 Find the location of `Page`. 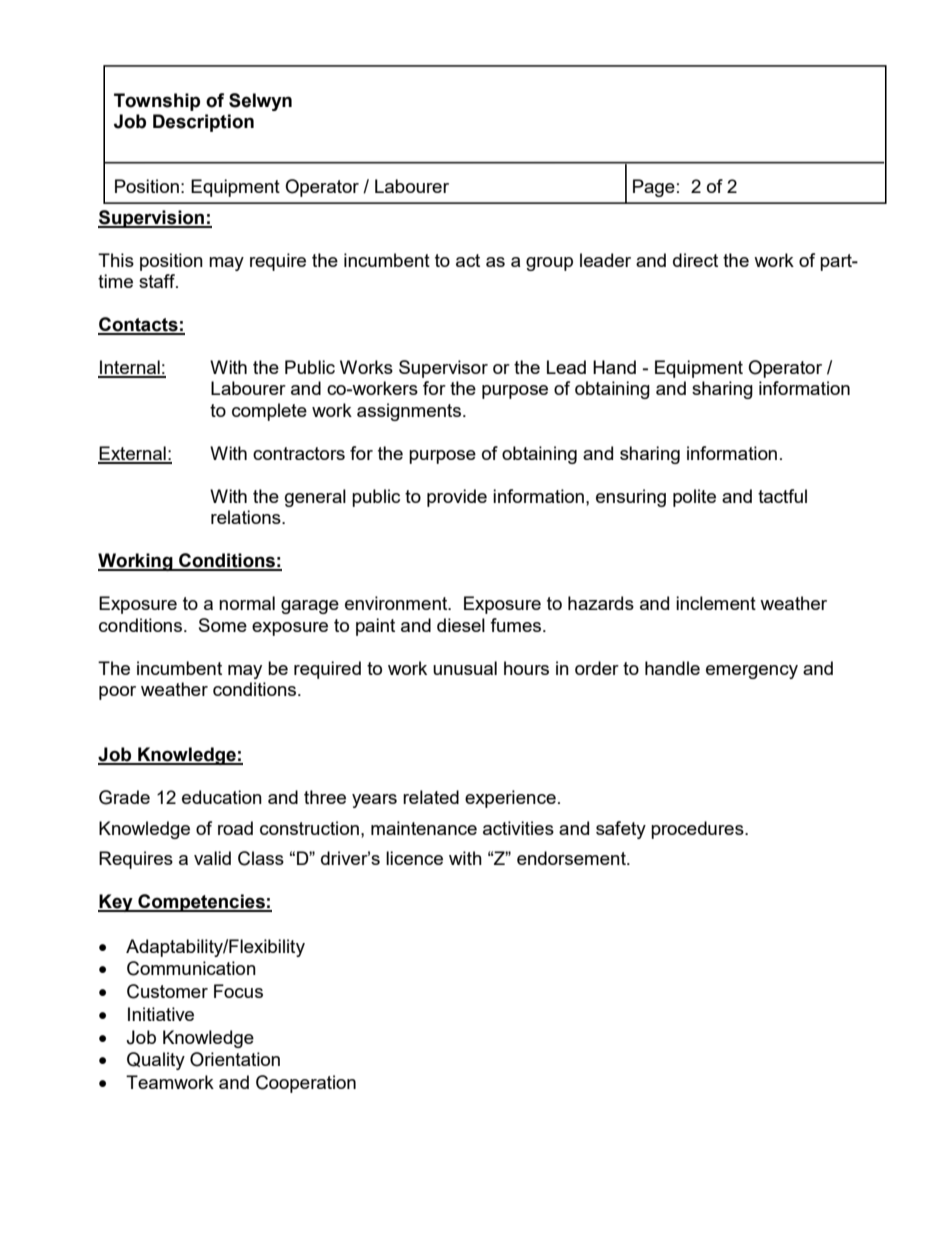

Page is located at coordinates (654, 188).
